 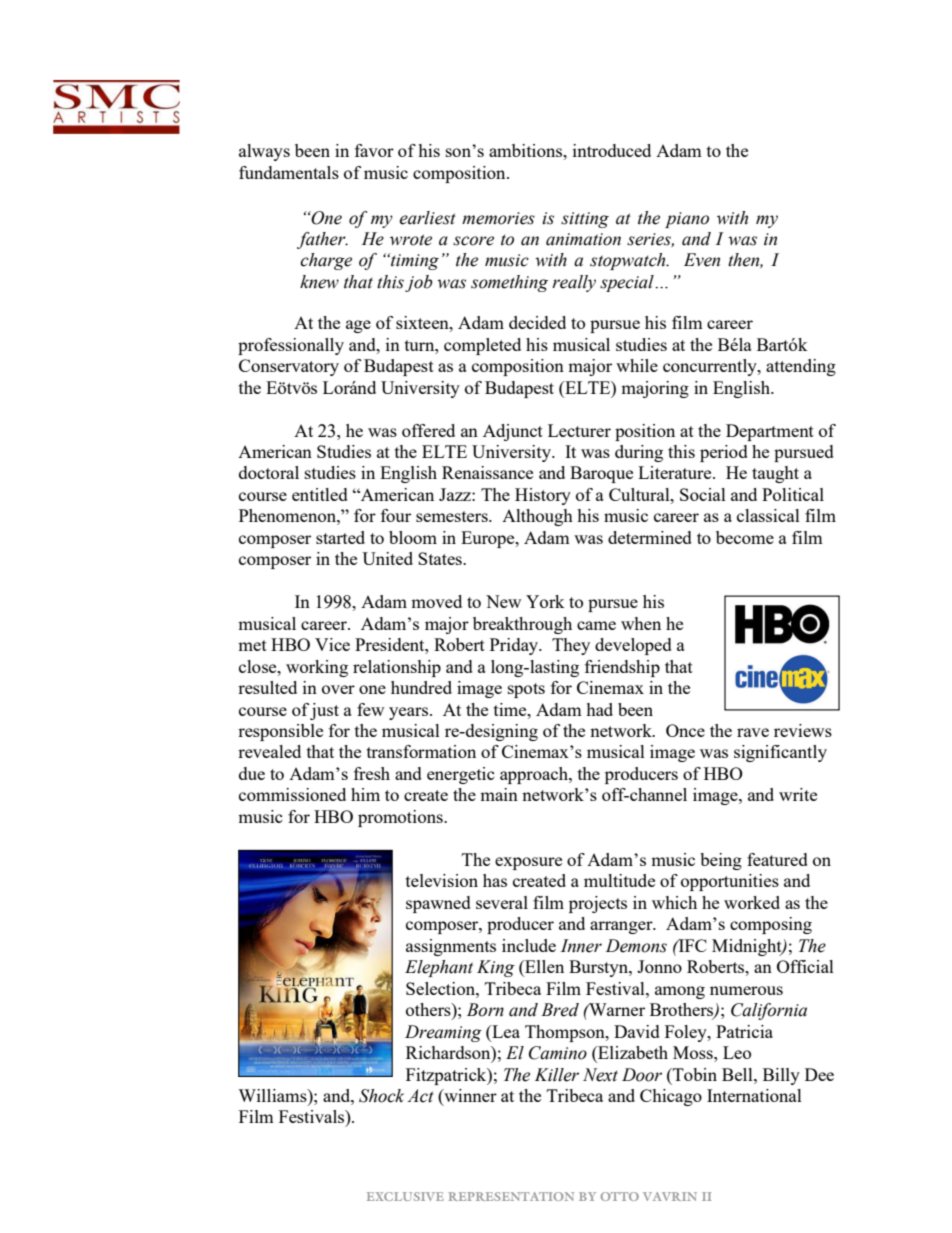 What do you see at coordinates (320, 494) in the screenshot?
I see `entitled` at bounding box center [320, 494].
